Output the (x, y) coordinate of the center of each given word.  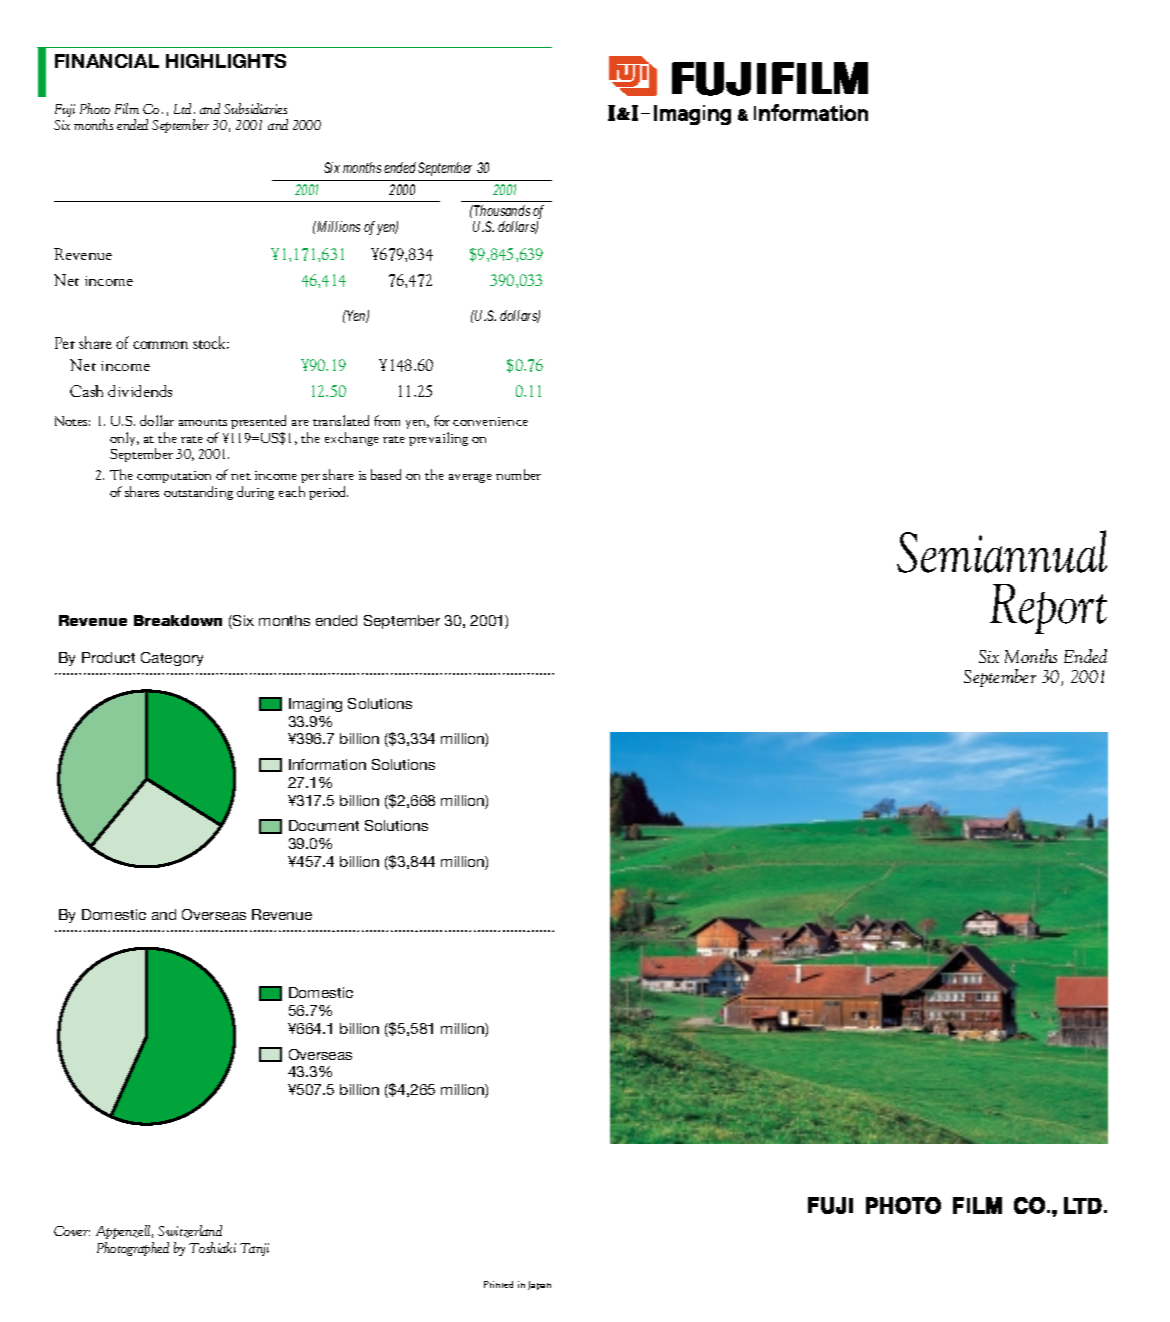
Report (1048, 609)
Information (327, 764)
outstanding (198, 493)
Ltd (182, 108)
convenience (490, 421)
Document (324, 825)
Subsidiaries (255, 108)
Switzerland (190, 1231)
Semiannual (1002, 551)
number (518, 474)
